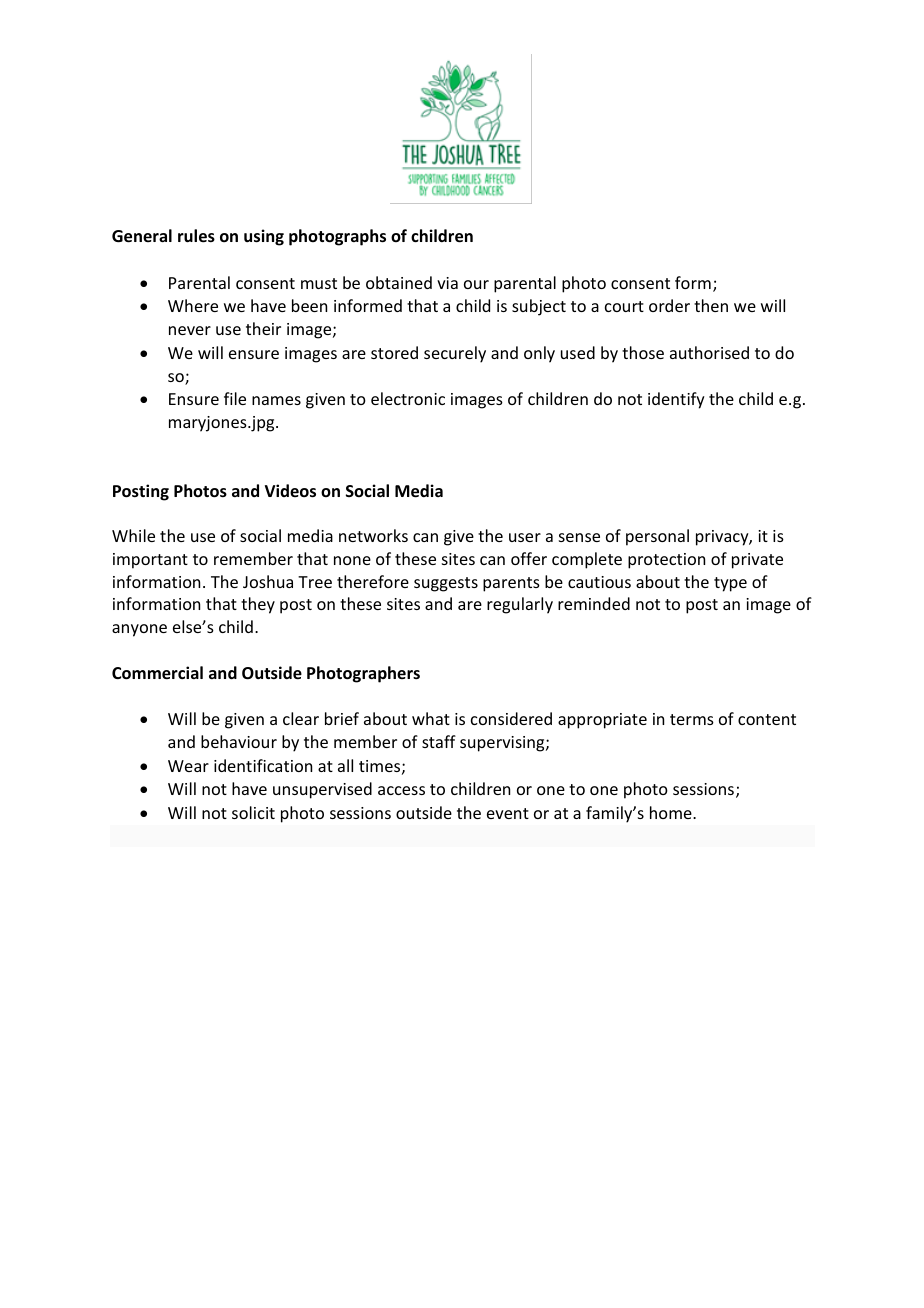  What do you see at coordinates (672, 812) in the screenshot?
I see `home` at bounding box center [672, 812].
